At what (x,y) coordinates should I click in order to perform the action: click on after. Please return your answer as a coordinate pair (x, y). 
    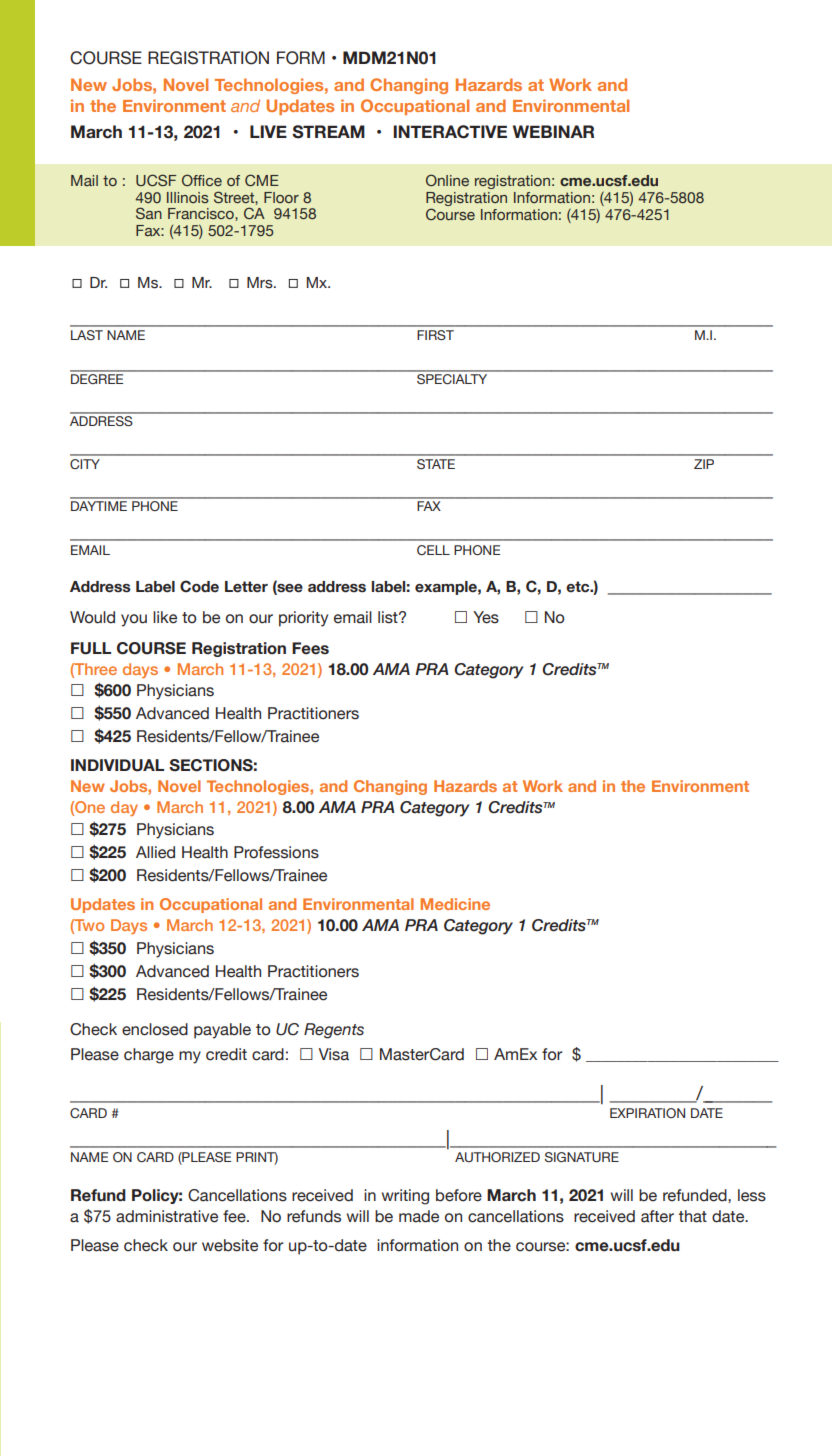
    Looking at the image, I should click on (657, 1216).
